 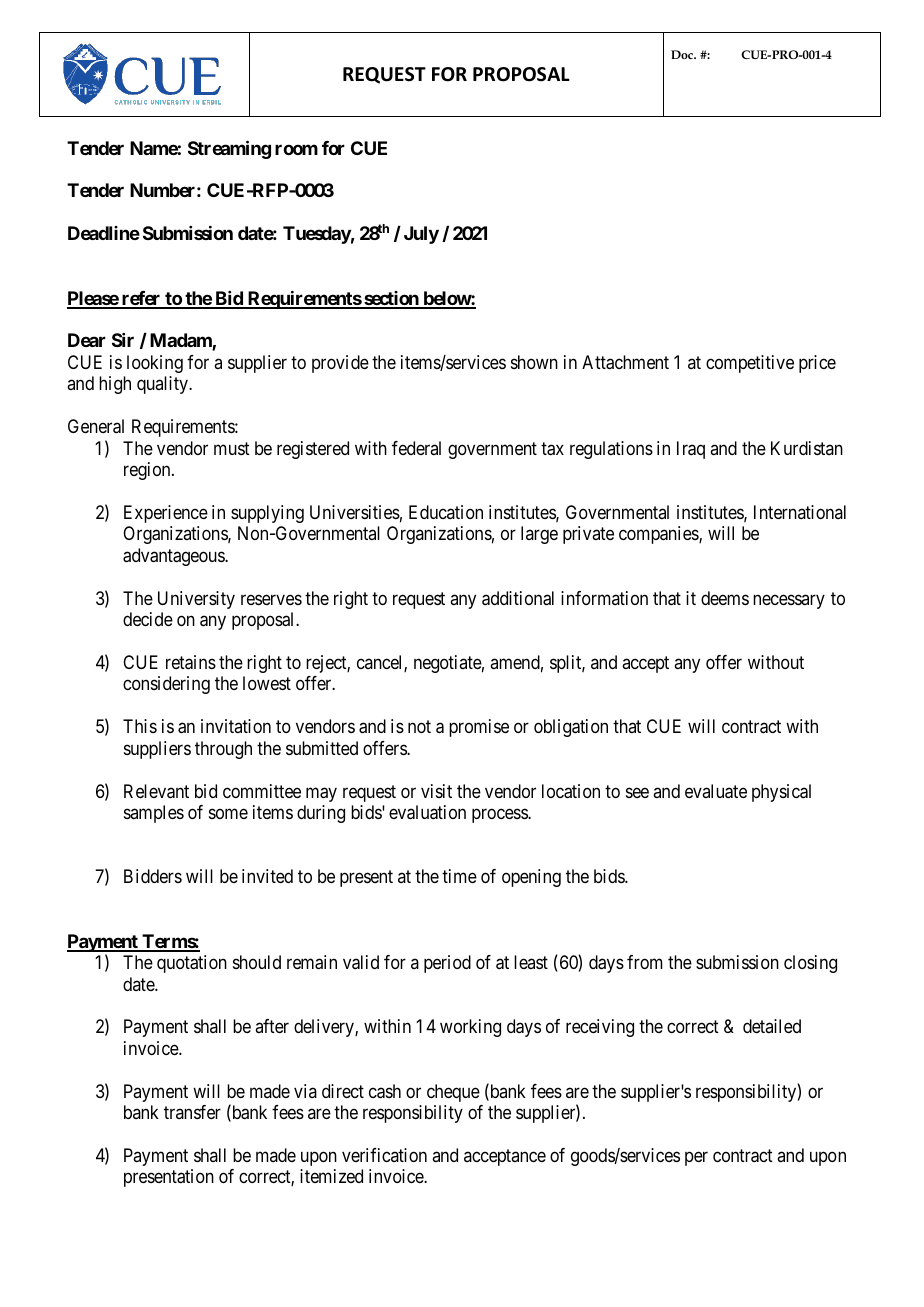 I want to click on July, so click(x=421, y=235).
